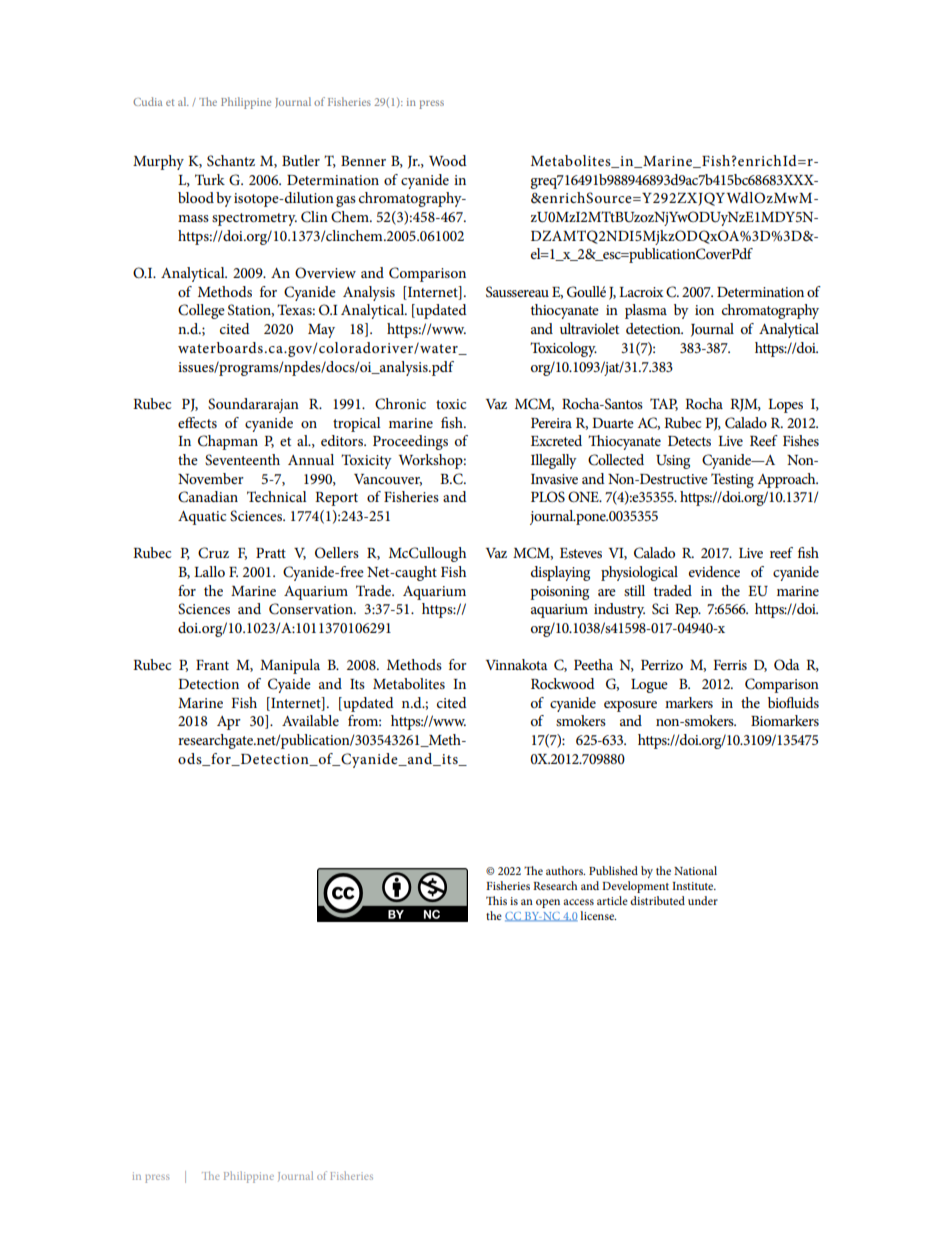  I want to click on under, so click(703, 900).
